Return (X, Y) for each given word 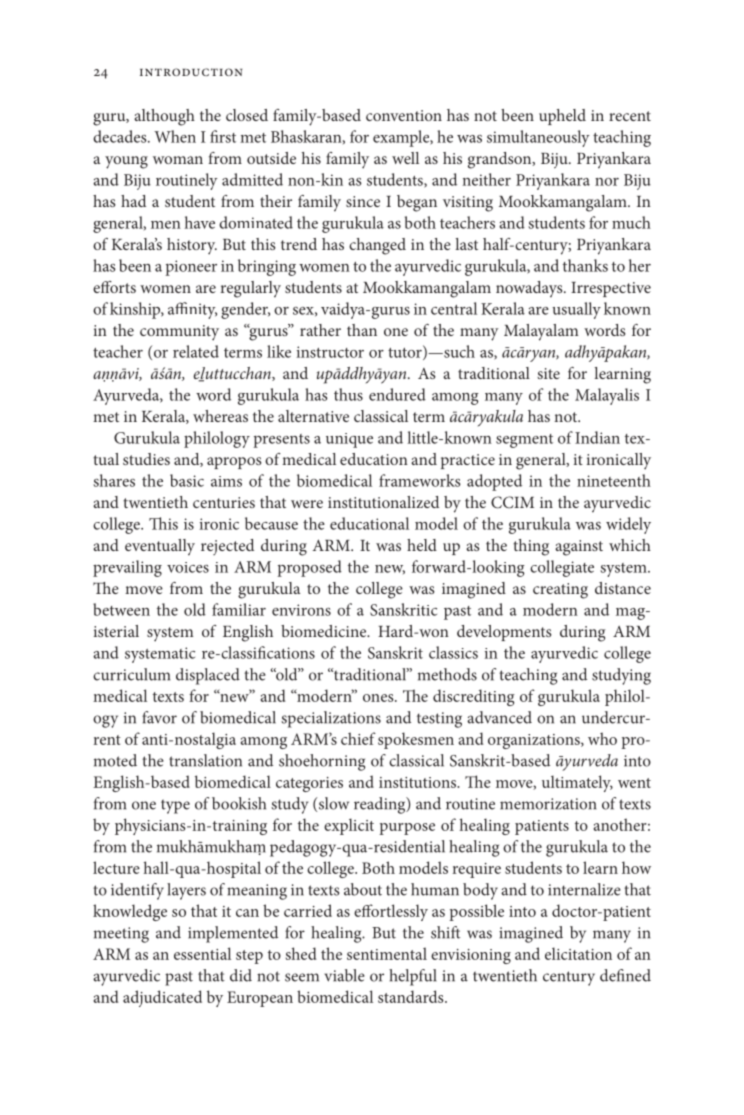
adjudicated (162, 998)
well (405, 158)
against (579, 548)
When (175, 136)
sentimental (387, 953)
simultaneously (538, 138)
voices (188, 567)
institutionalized (383, 502)
